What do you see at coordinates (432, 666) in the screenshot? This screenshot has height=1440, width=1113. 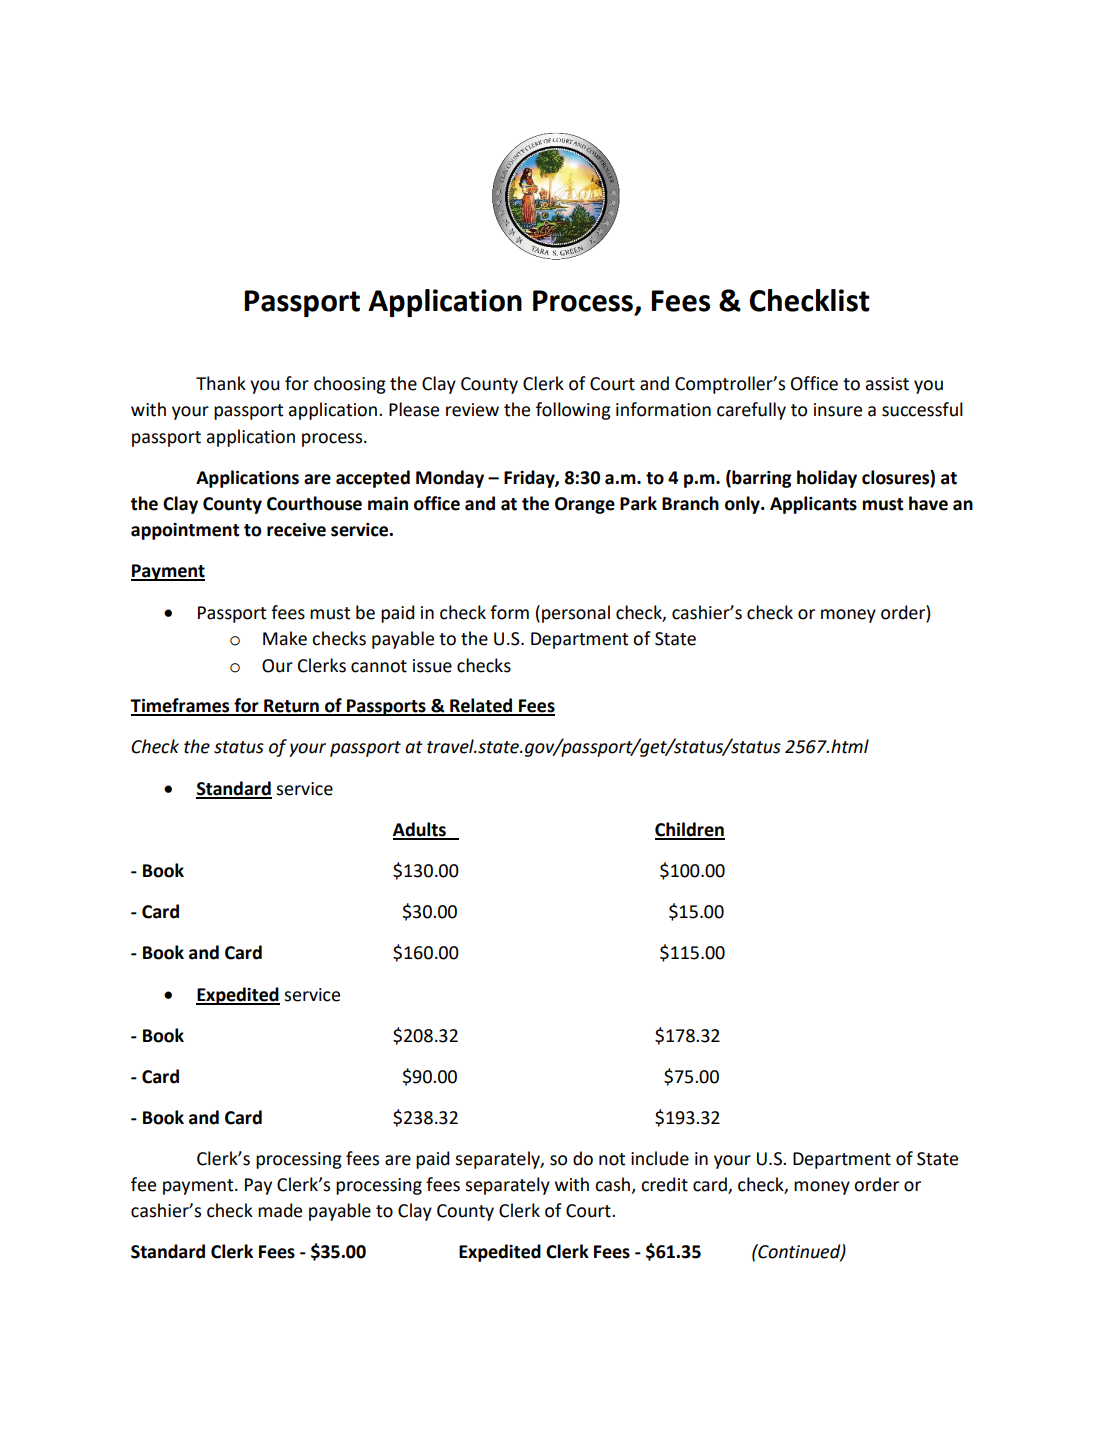 I see `issue` at bounding box center [432, 666].
